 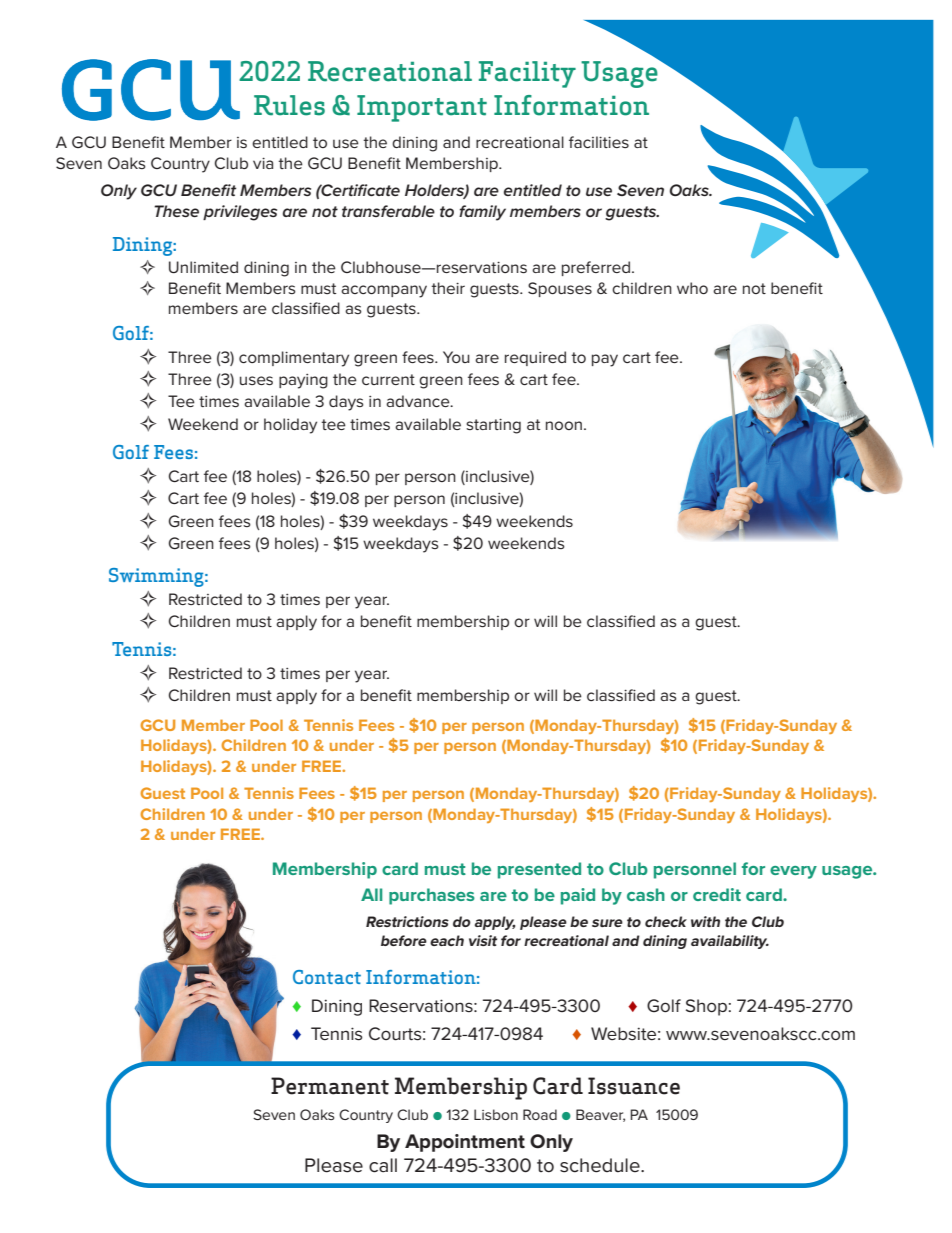 I want to click on starting, so click(x=493, y=426).
